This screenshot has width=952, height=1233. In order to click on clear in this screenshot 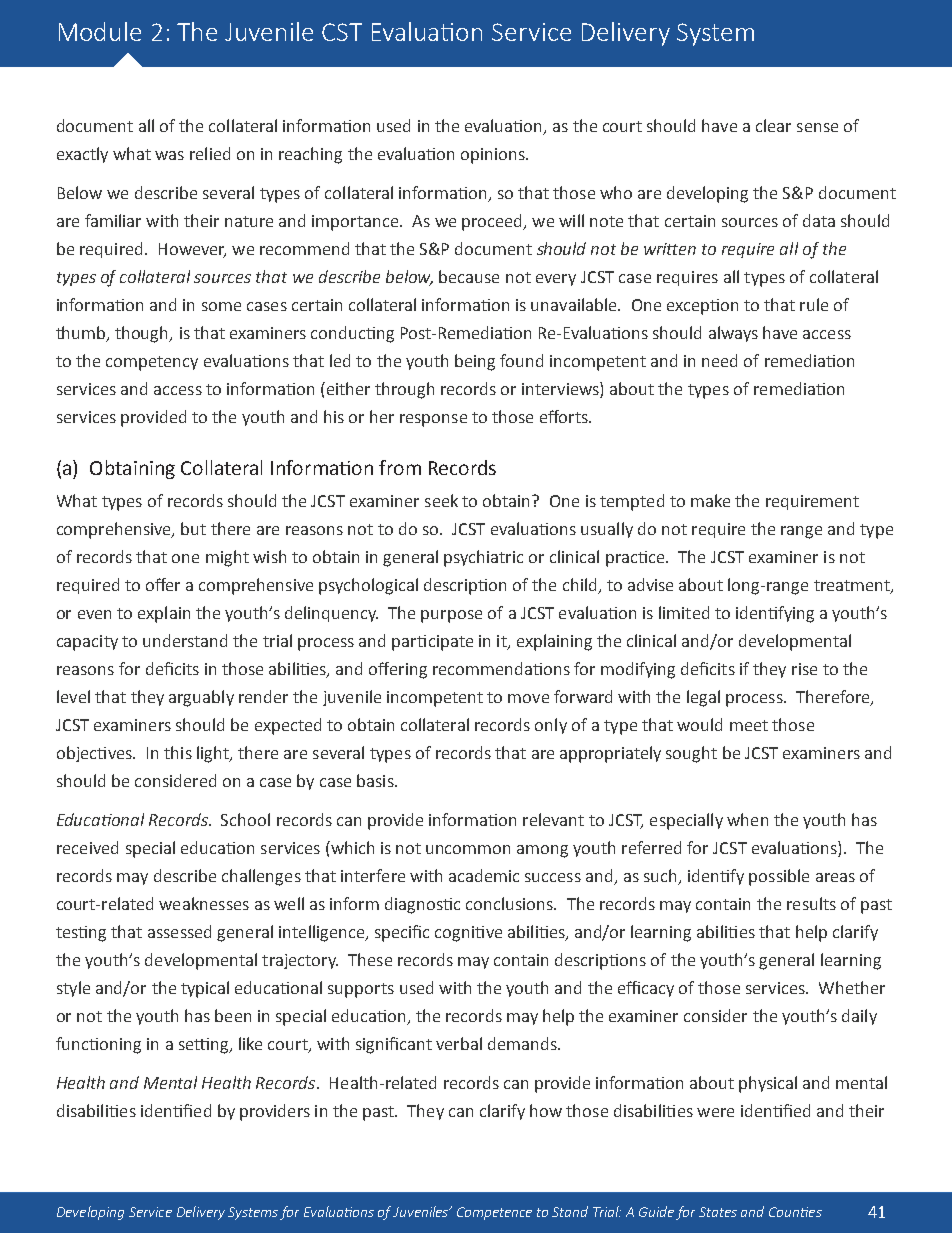, I will do `click(773, 125)`.
